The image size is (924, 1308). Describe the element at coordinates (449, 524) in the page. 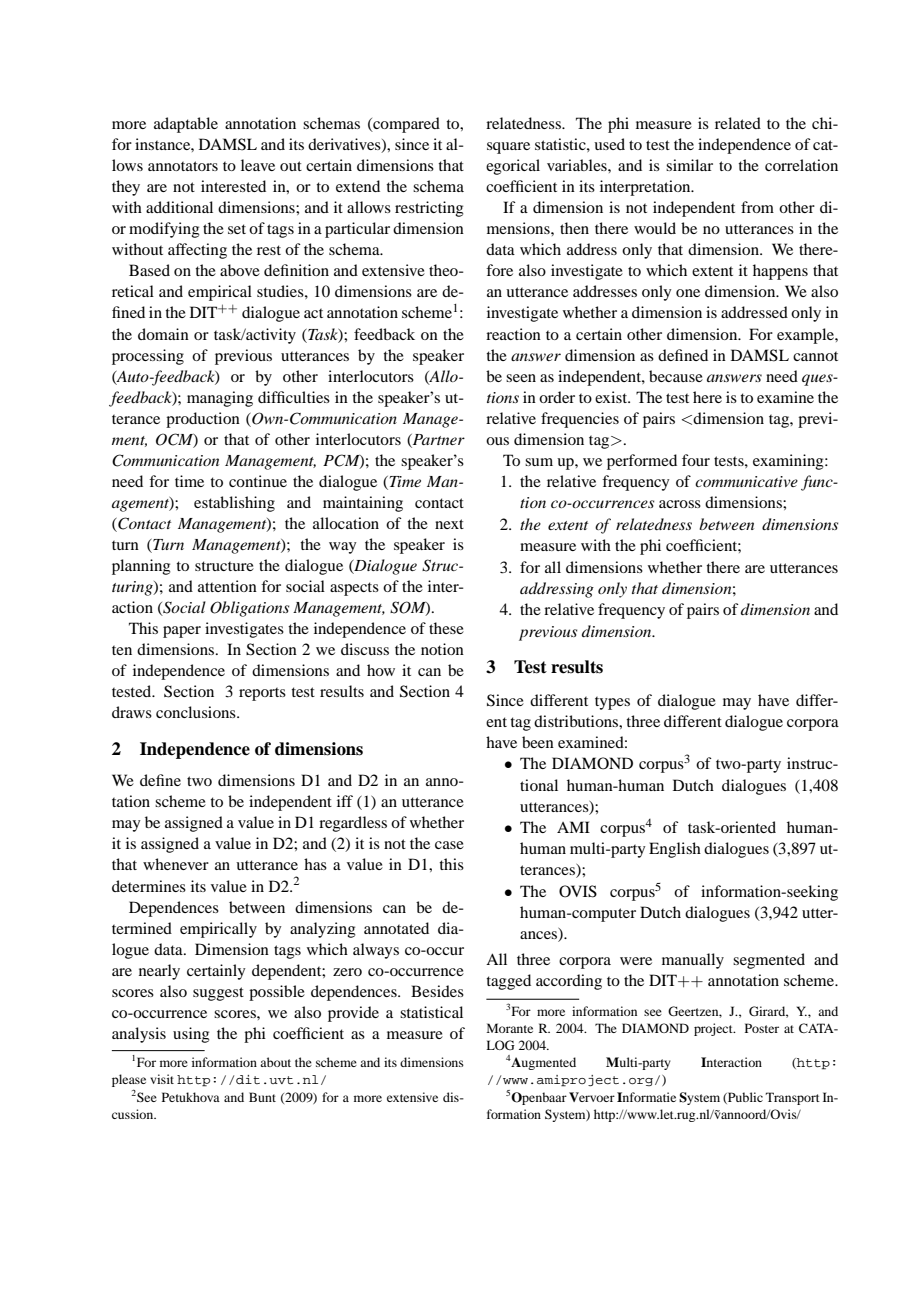

I see `next` at that location.
